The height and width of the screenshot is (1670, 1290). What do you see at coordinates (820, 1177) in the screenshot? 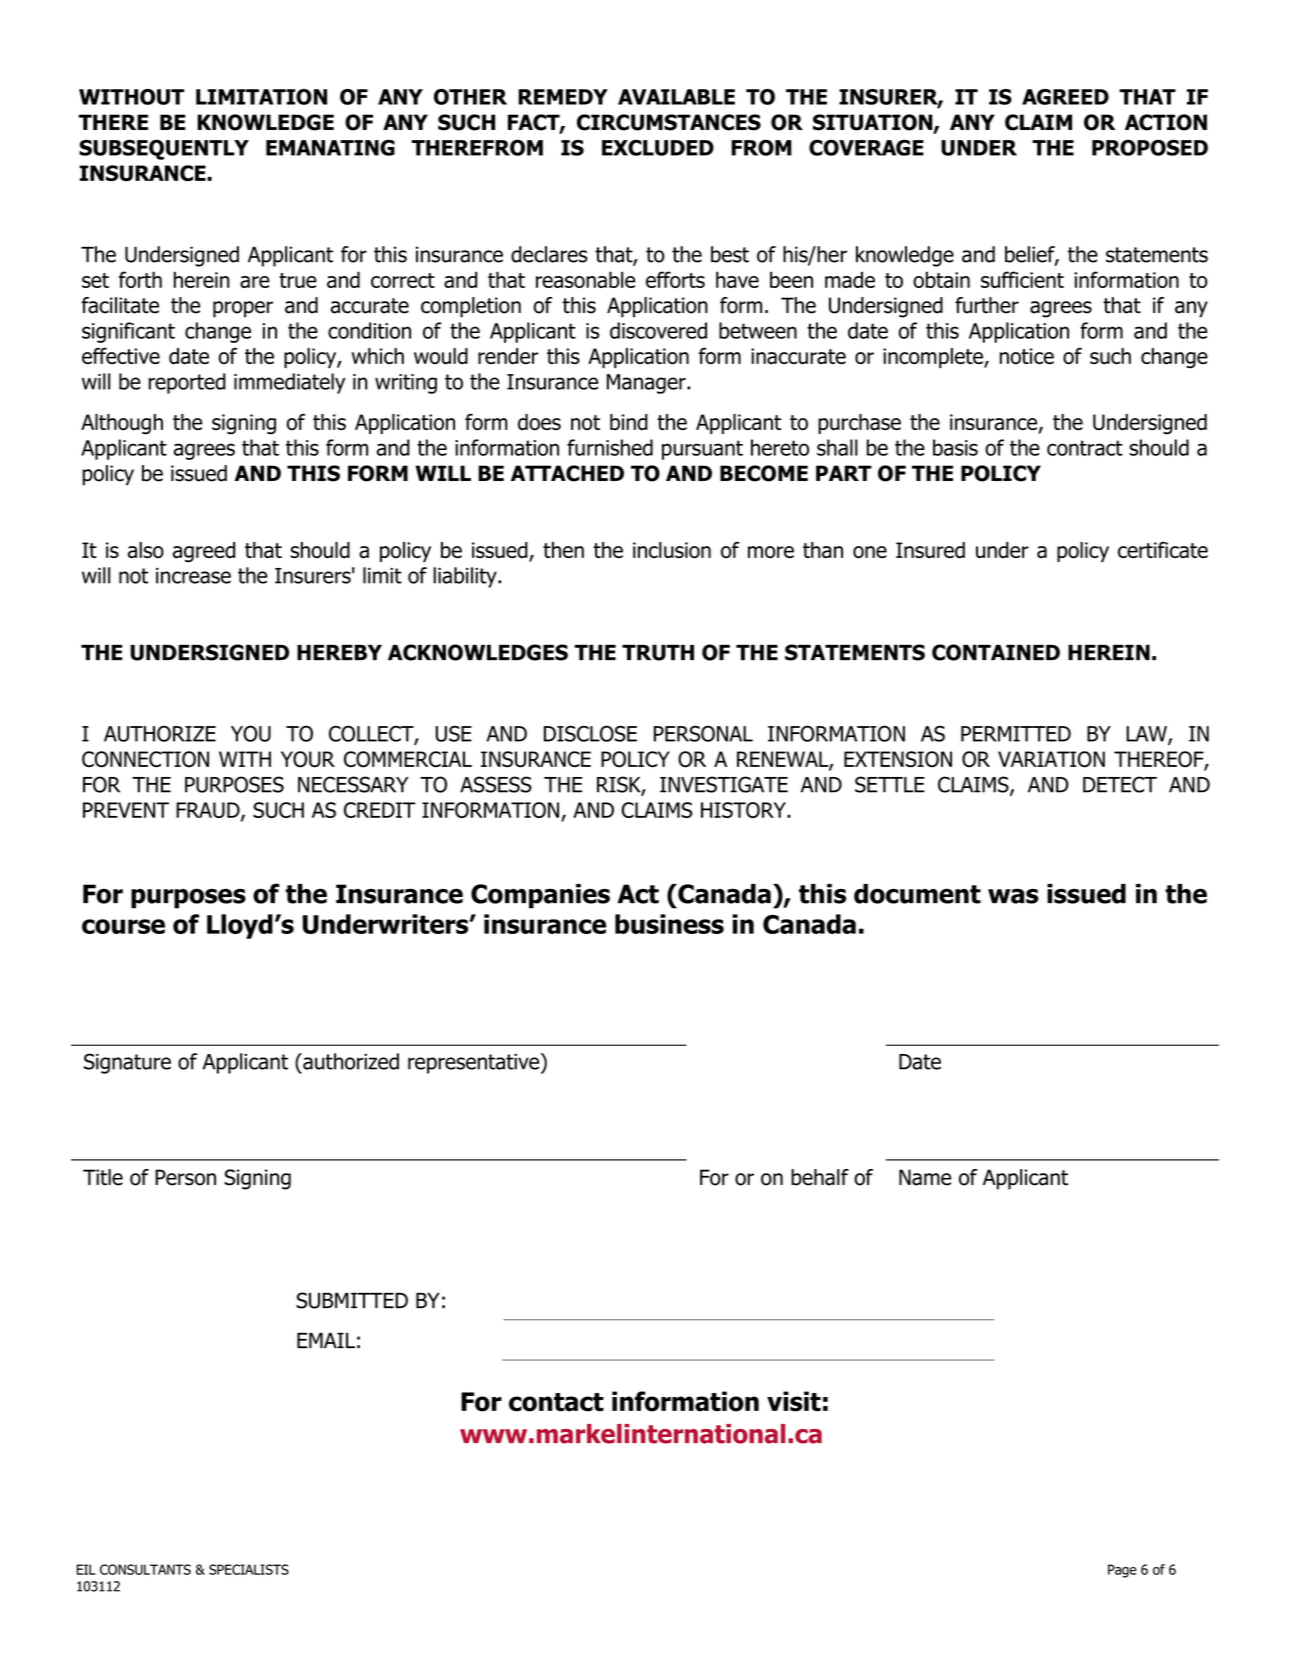
I see `behalf` at bounding box center [820, 1177].
